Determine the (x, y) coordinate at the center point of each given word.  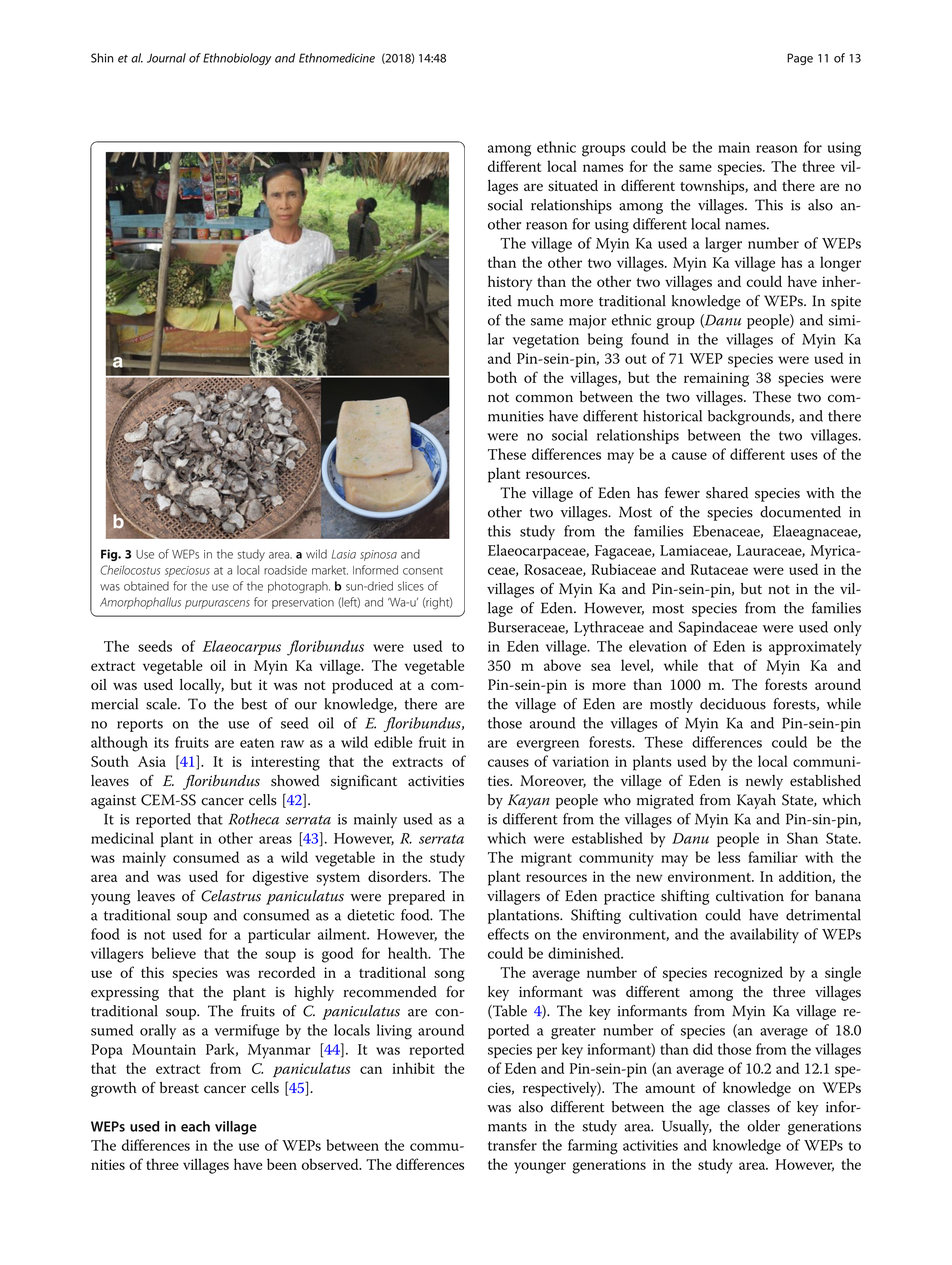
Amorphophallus (140, 603)
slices (411, 586)
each (195, 1126)
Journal (166, 58)
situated (573, 185)
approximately (815, 648)
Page (800, 59)
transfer (512, 1145)
